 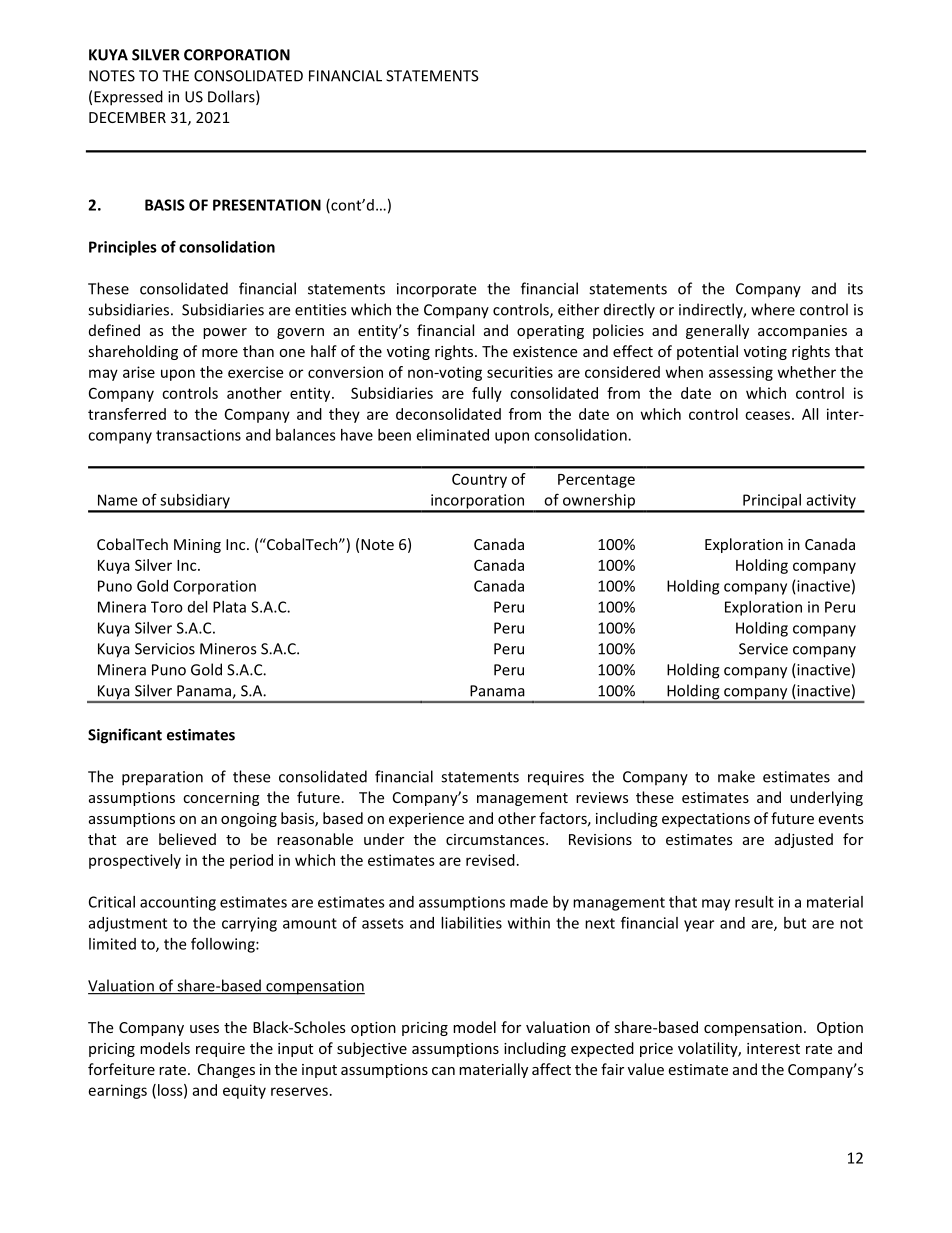 What do you see at coordinates (551, 1069) in the screenshot?
I see `affect` at bounding box center [551, 1069].
